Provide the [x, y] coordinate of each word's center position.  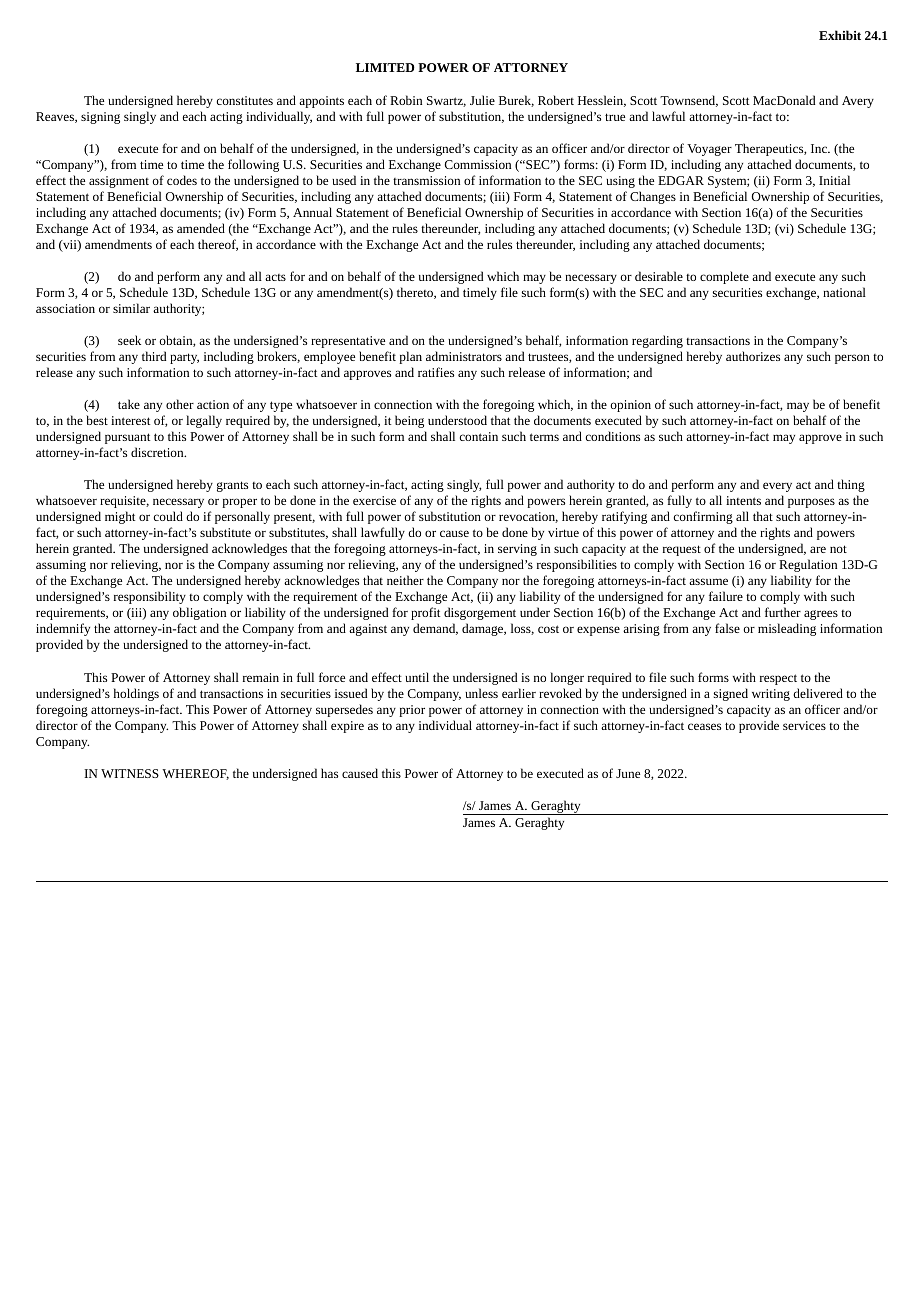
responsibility [150, 597]
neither [405, 580]
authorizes [753, 356]
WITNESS [130, 773]
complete [724, 277]
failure [726, 596]
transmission [426, 180]
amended [201, 228]
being [409, 421]
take [129, 404]
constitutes [245, 100]
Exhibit [840, 35]
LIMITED [385, 67]
